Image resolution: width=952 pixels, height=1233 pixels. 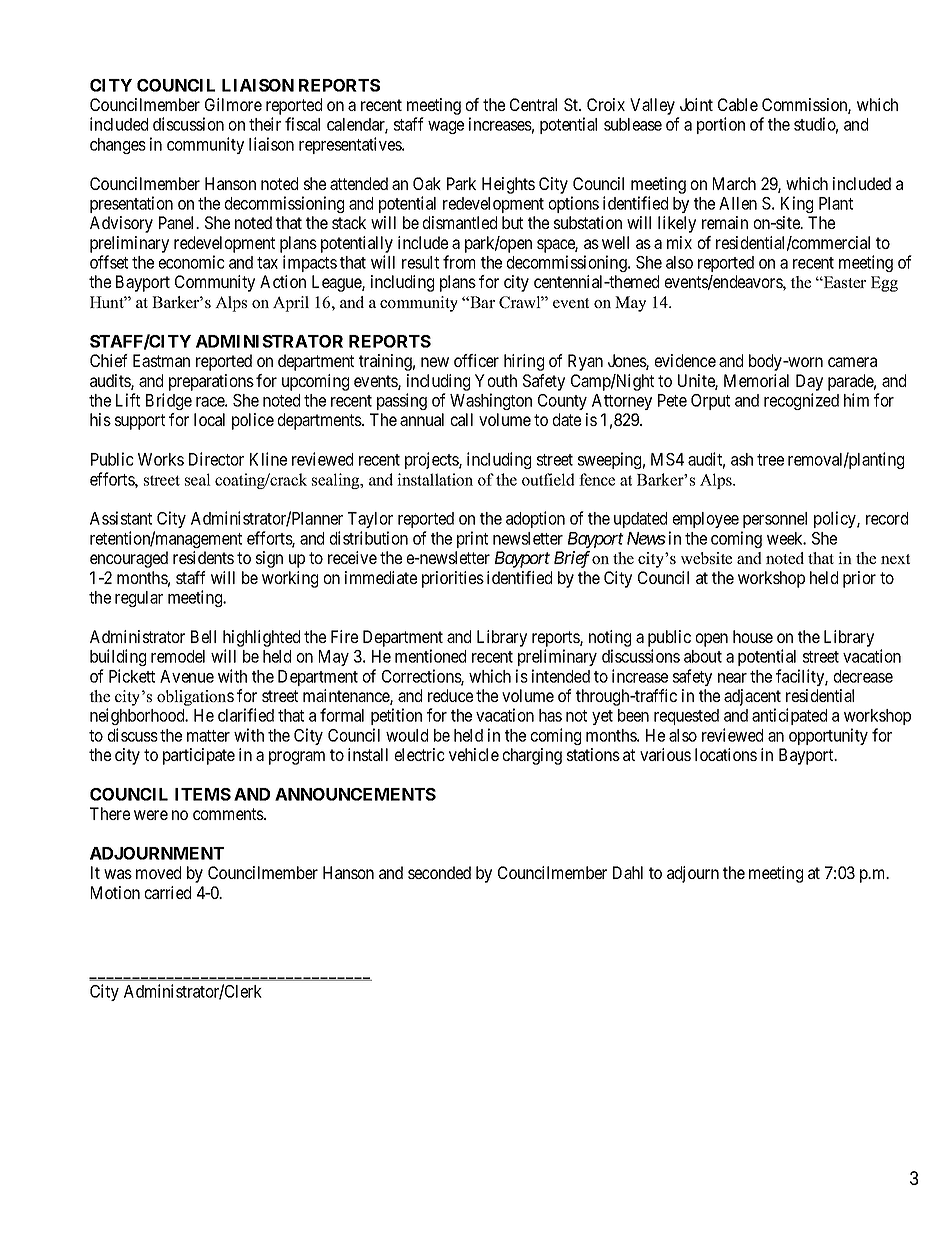 What do you see at coordinates (439, 872) in the image?
I see `seconded` at bounding box center [439, 872].
